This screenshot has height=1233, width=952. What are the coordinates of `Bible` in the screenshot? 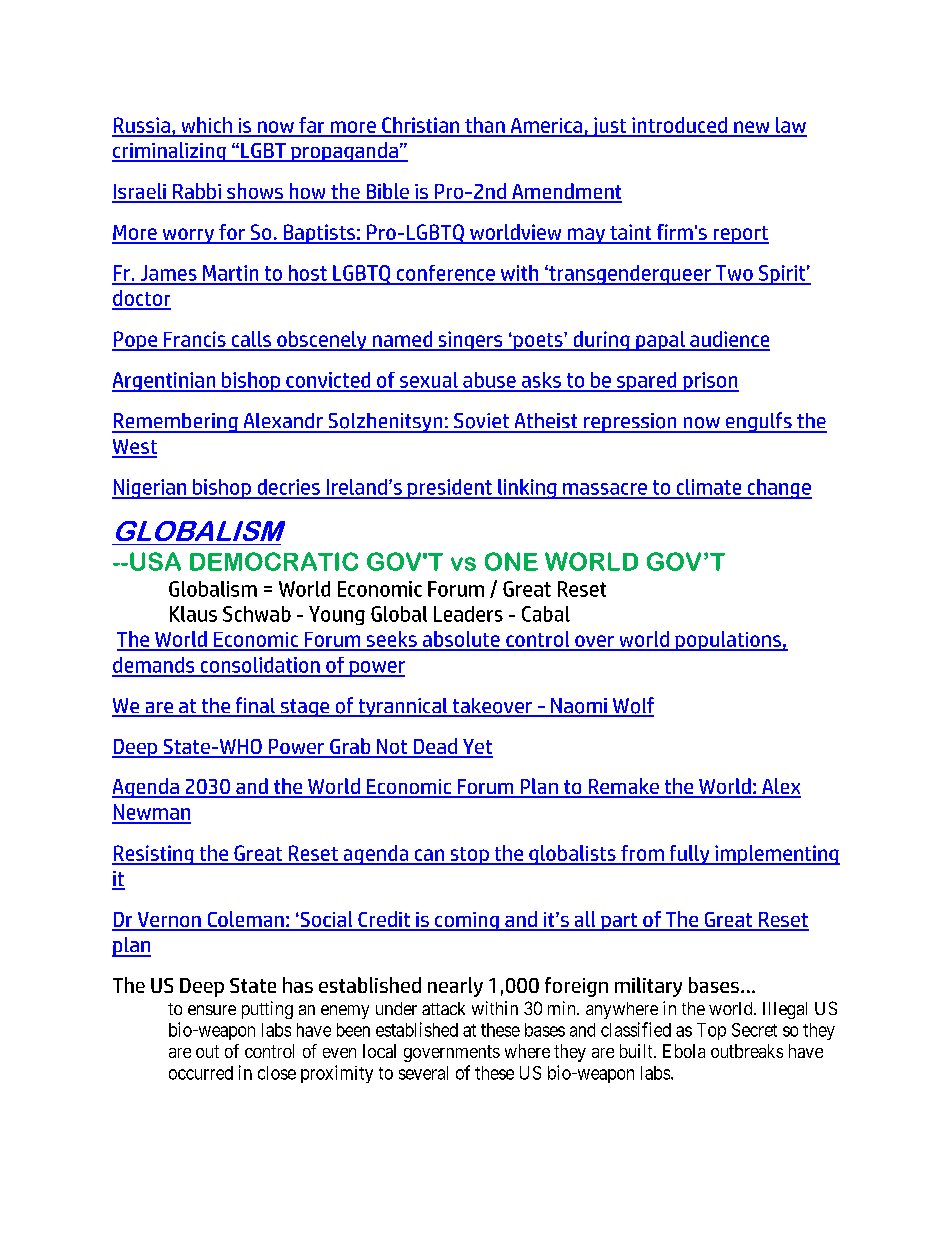 It's located at (387, 192).
